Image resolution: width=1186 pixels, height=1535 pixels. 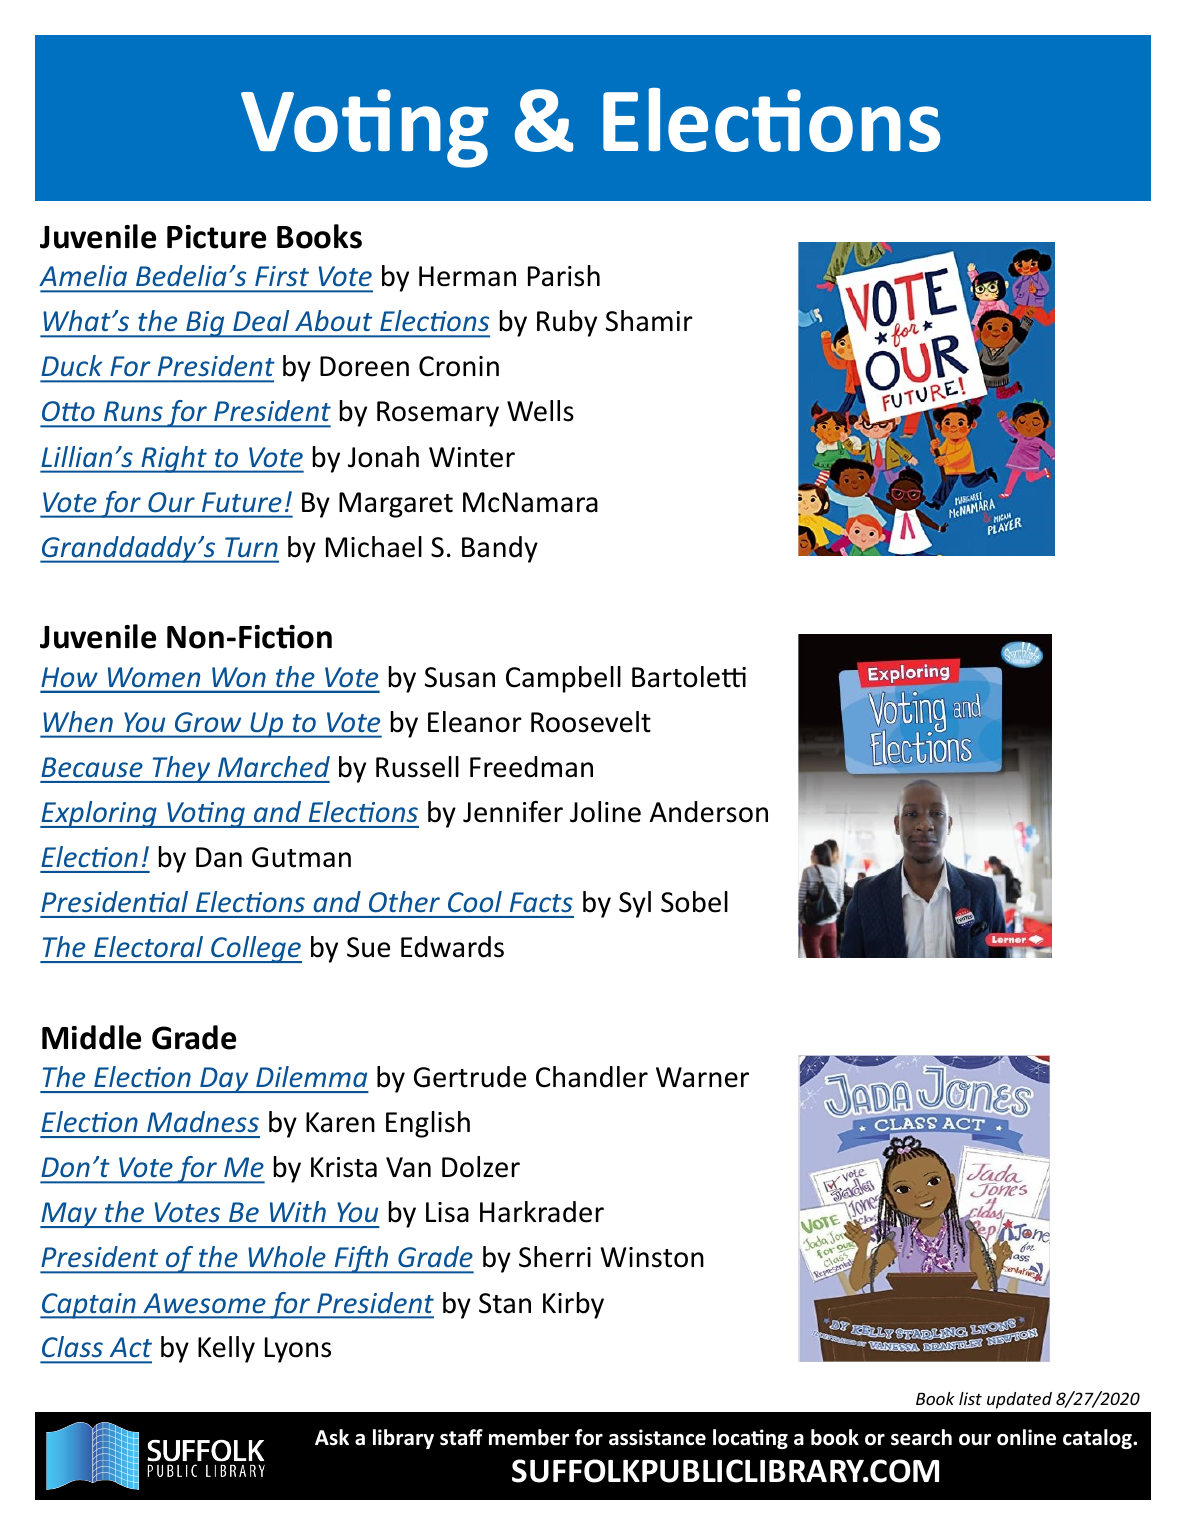 I want to click on Facts, so click(x=541, y=902).
